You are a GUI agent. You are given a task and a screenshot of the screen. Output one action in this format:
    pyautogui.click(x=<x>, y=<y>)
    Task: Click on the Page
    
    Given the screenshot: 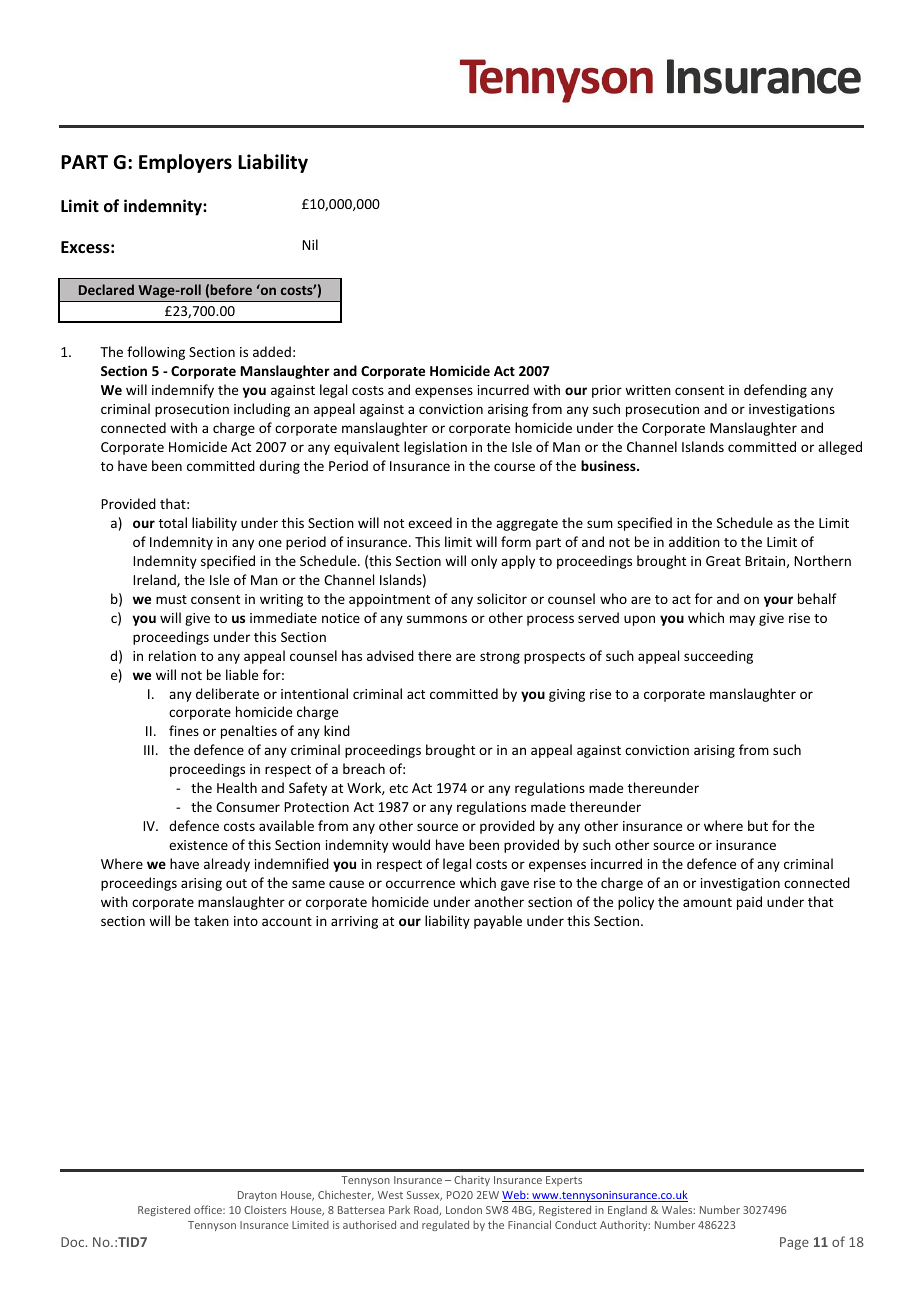 What is the action you would take?
    pyautogui.click(x=794, y=1243)
